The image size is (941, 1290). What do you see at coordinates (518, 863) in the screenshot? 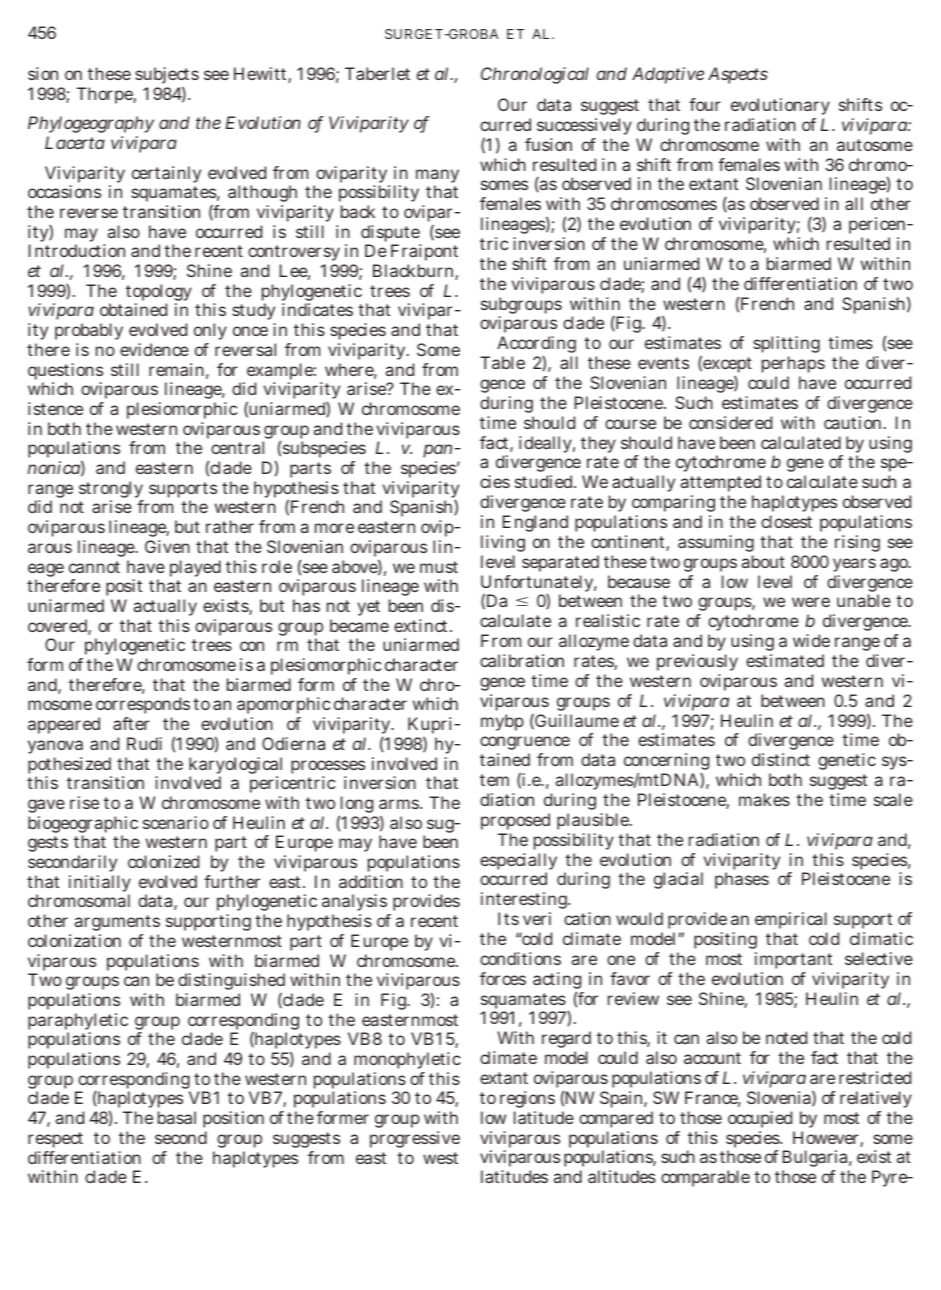
I see `especially` at bounding box center [518, 863].
